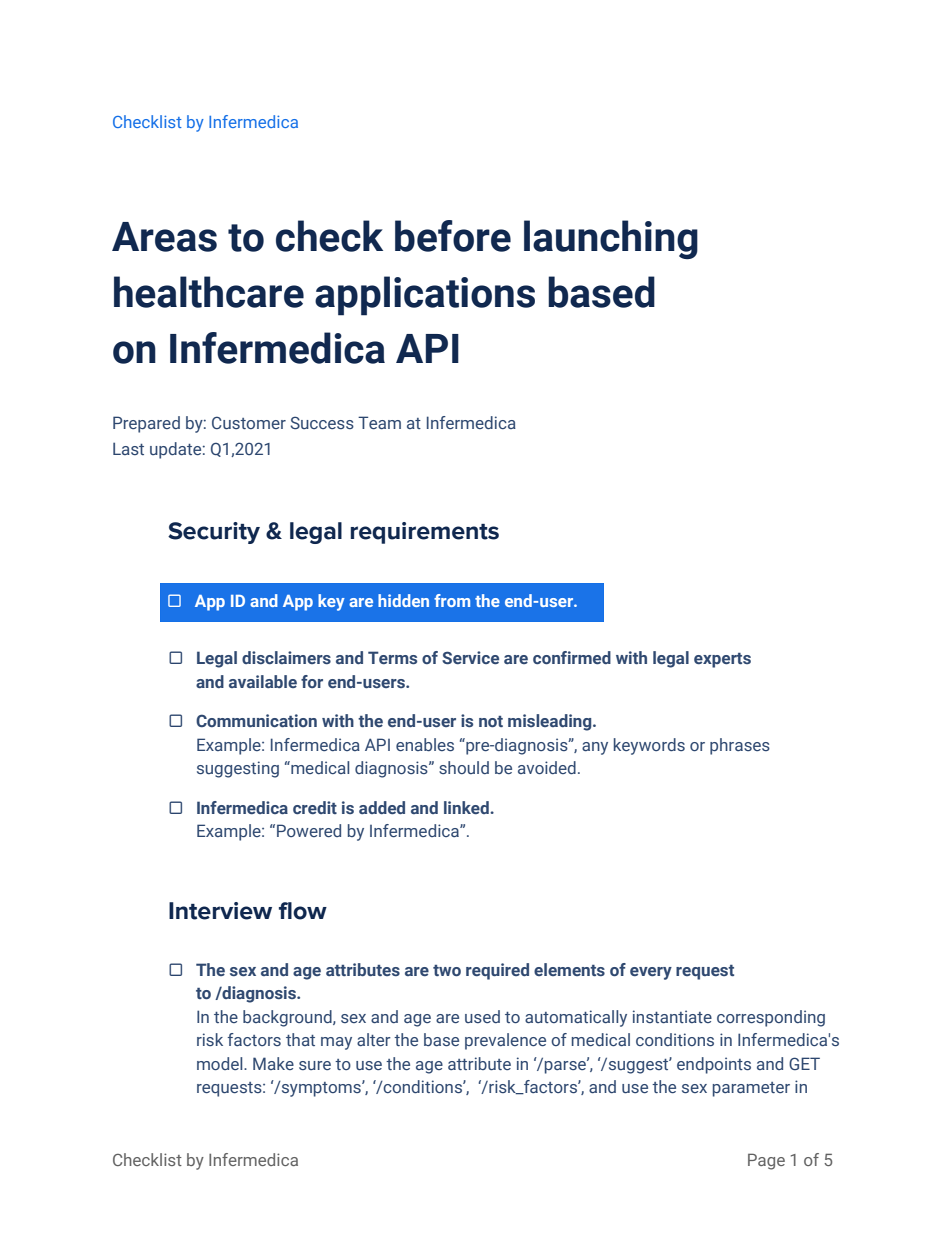  I want to click on before, so click(453, 236).
